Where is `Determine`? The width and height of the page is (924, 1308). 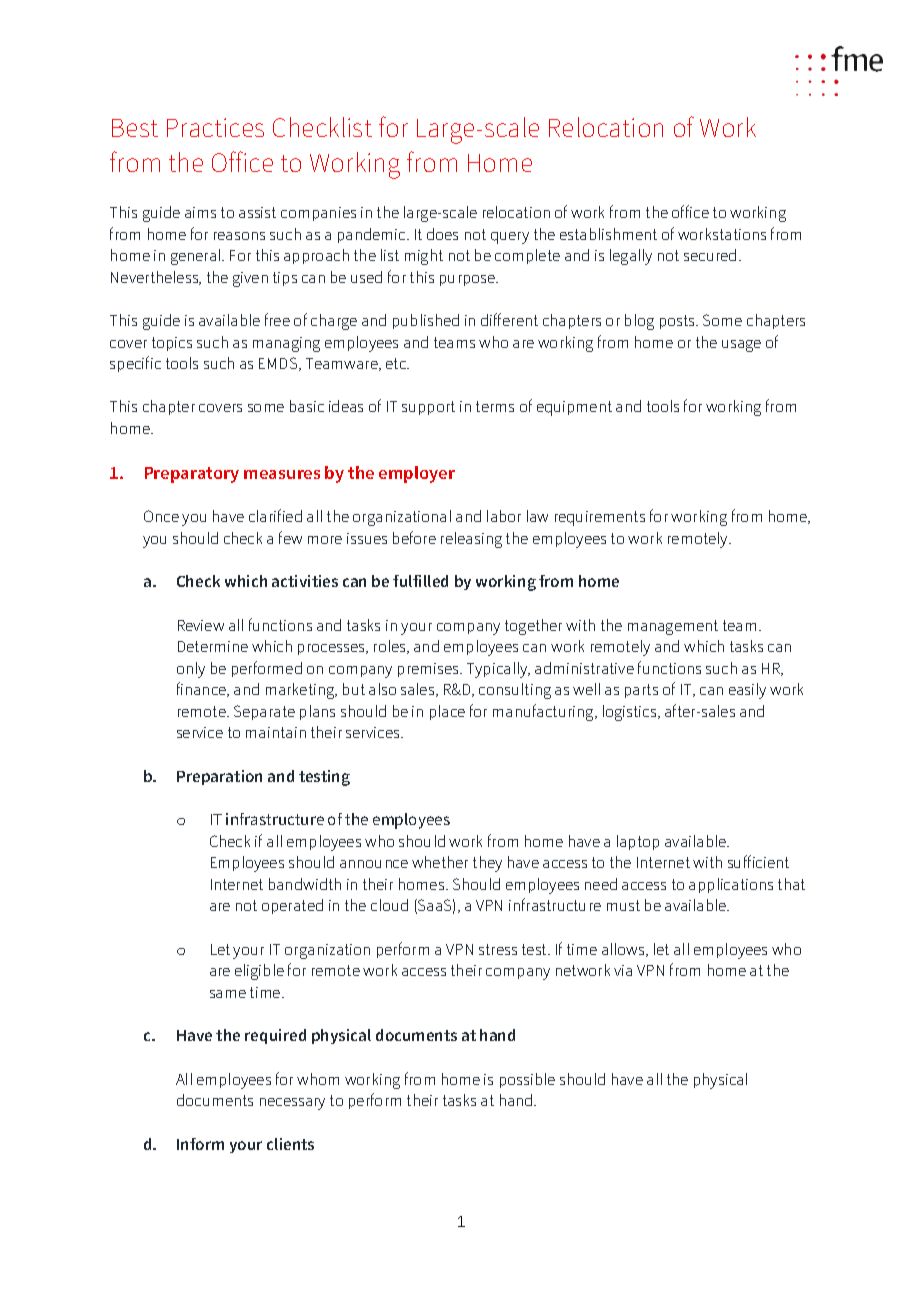
Determine is located at coordinates (213, 646).
